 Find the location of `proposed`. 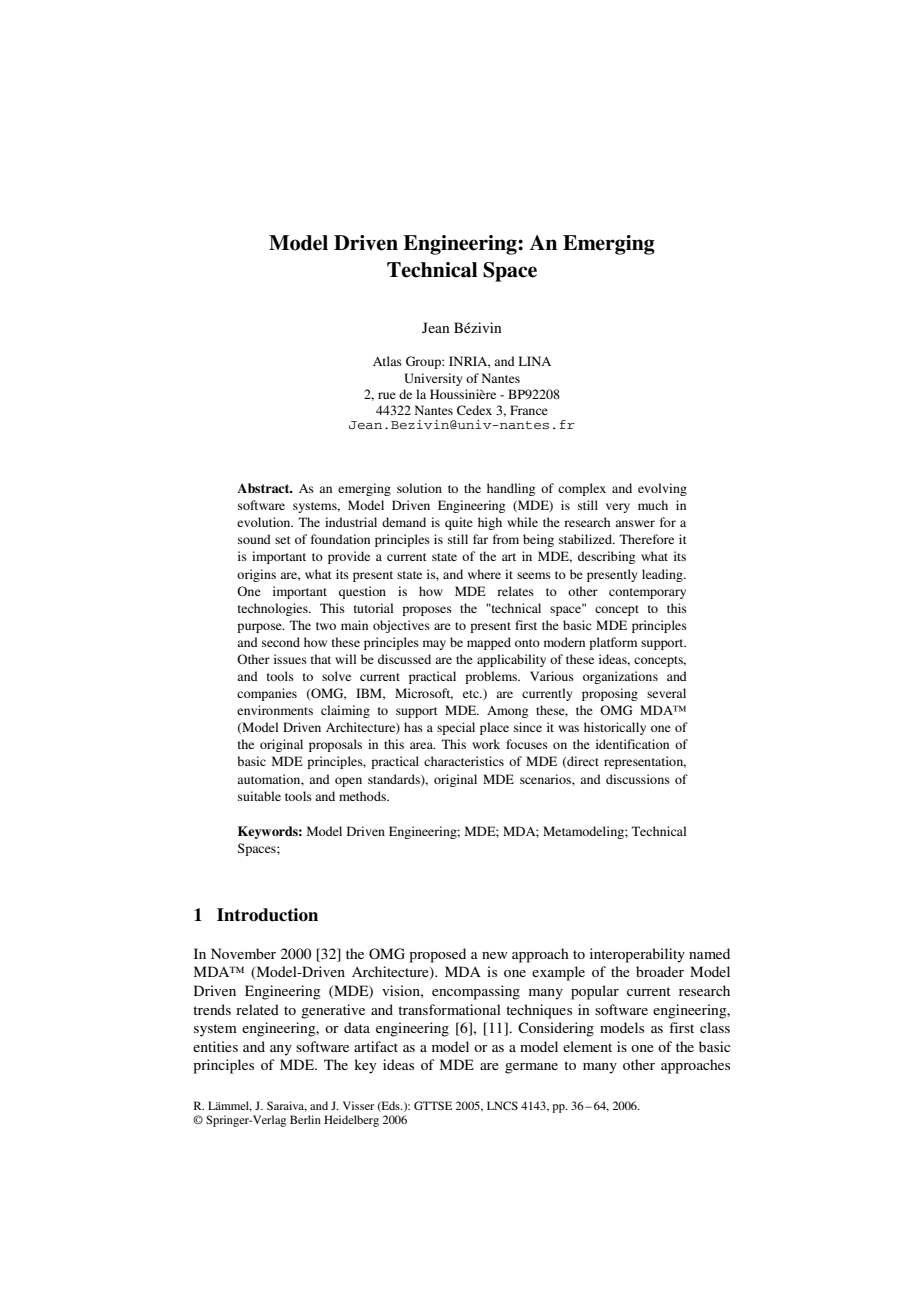

proposed is located at coordinates (437, 955).
